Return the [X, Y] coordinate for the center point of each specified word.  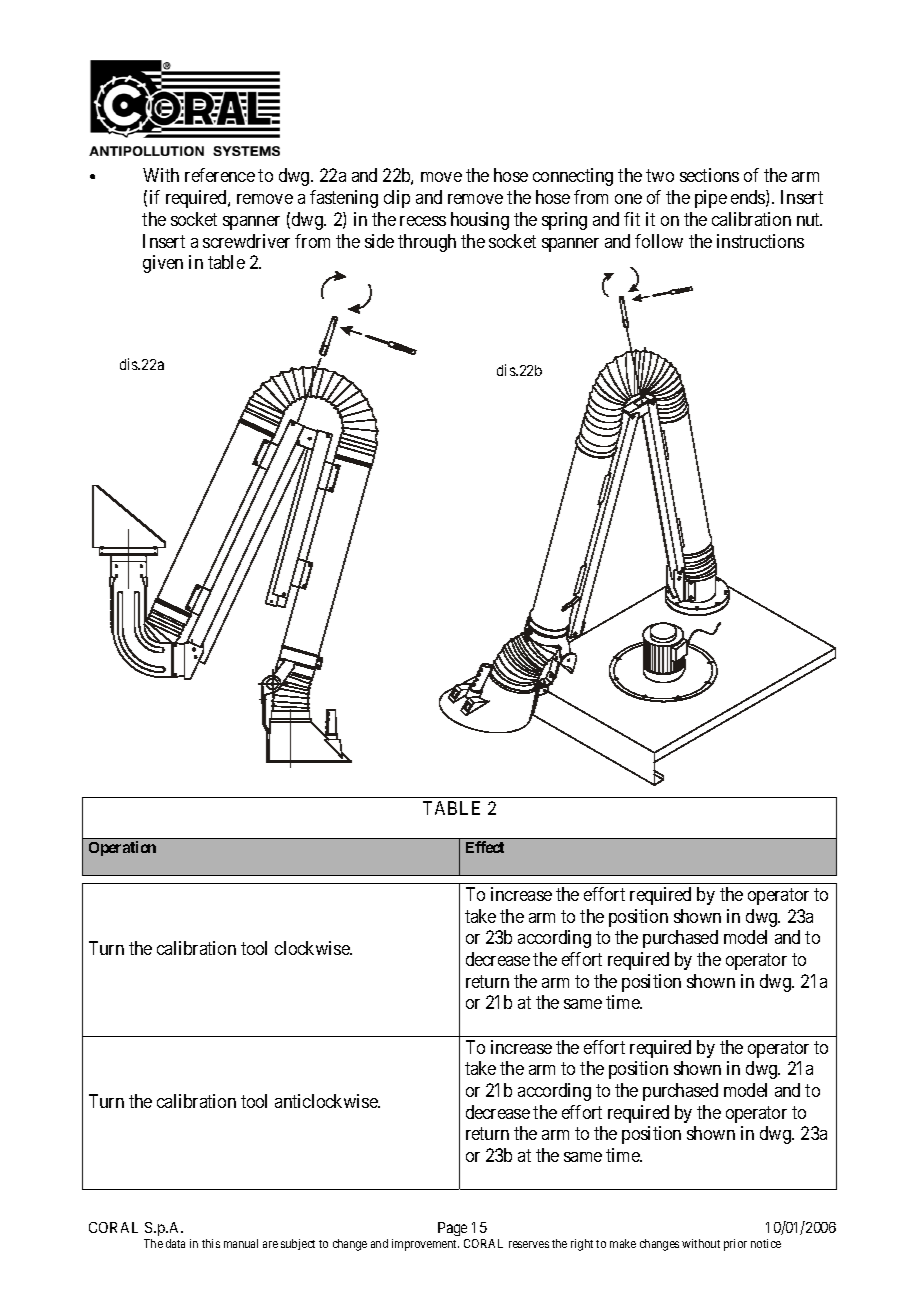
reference [220, 175]
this [211, 1243]
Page [453, 1231]
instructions [760, 241]
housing [480, 221]
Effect [485, 847]
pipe [711, 199]
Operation [122, 848]
